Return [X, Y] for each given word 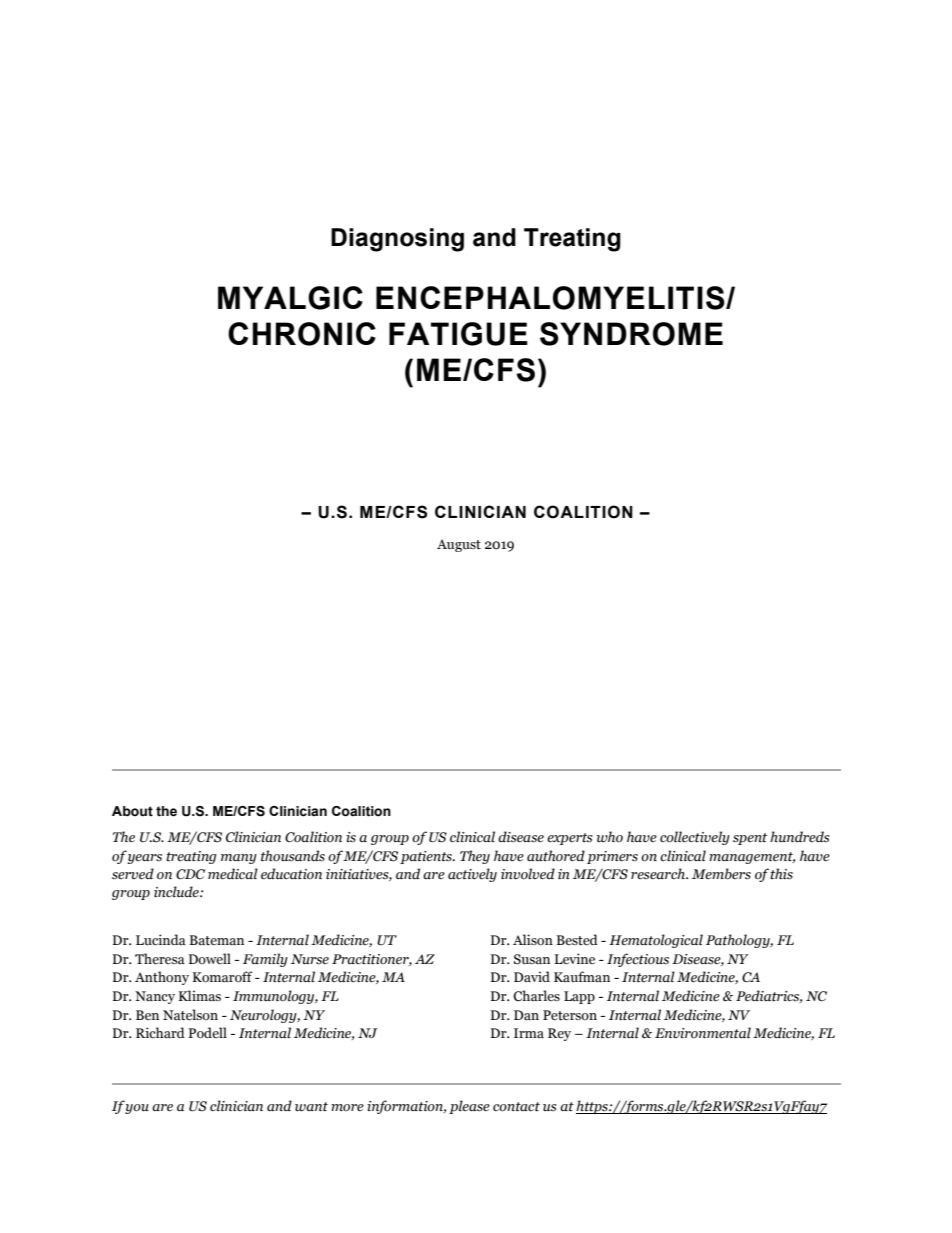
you [137, 1109]
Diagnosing [397, 240]
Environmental [703, 1033]
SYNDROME [631, 334]
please [469, 1107]
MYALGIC [290, 298]
